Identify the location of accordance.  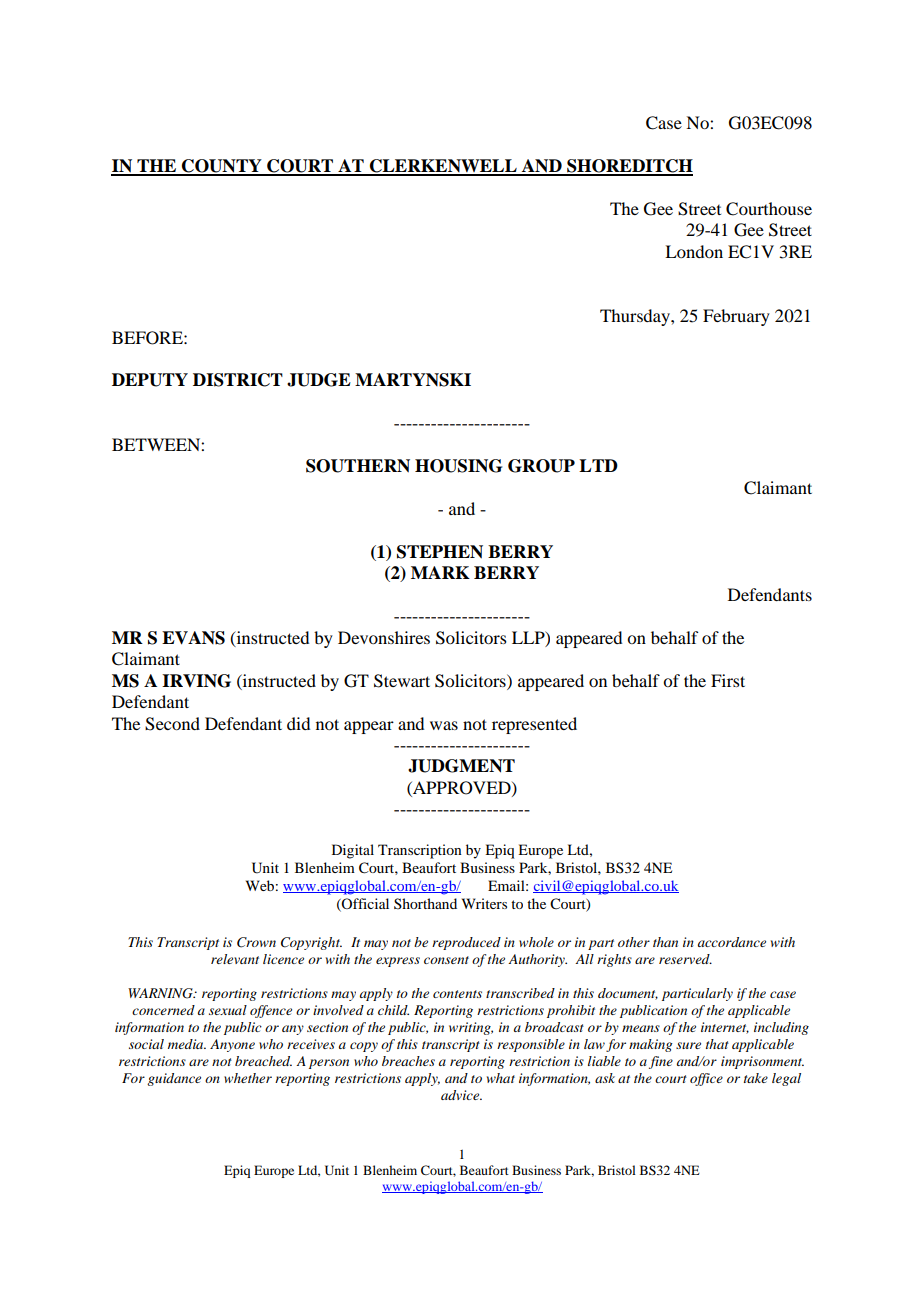
(732, 942).
